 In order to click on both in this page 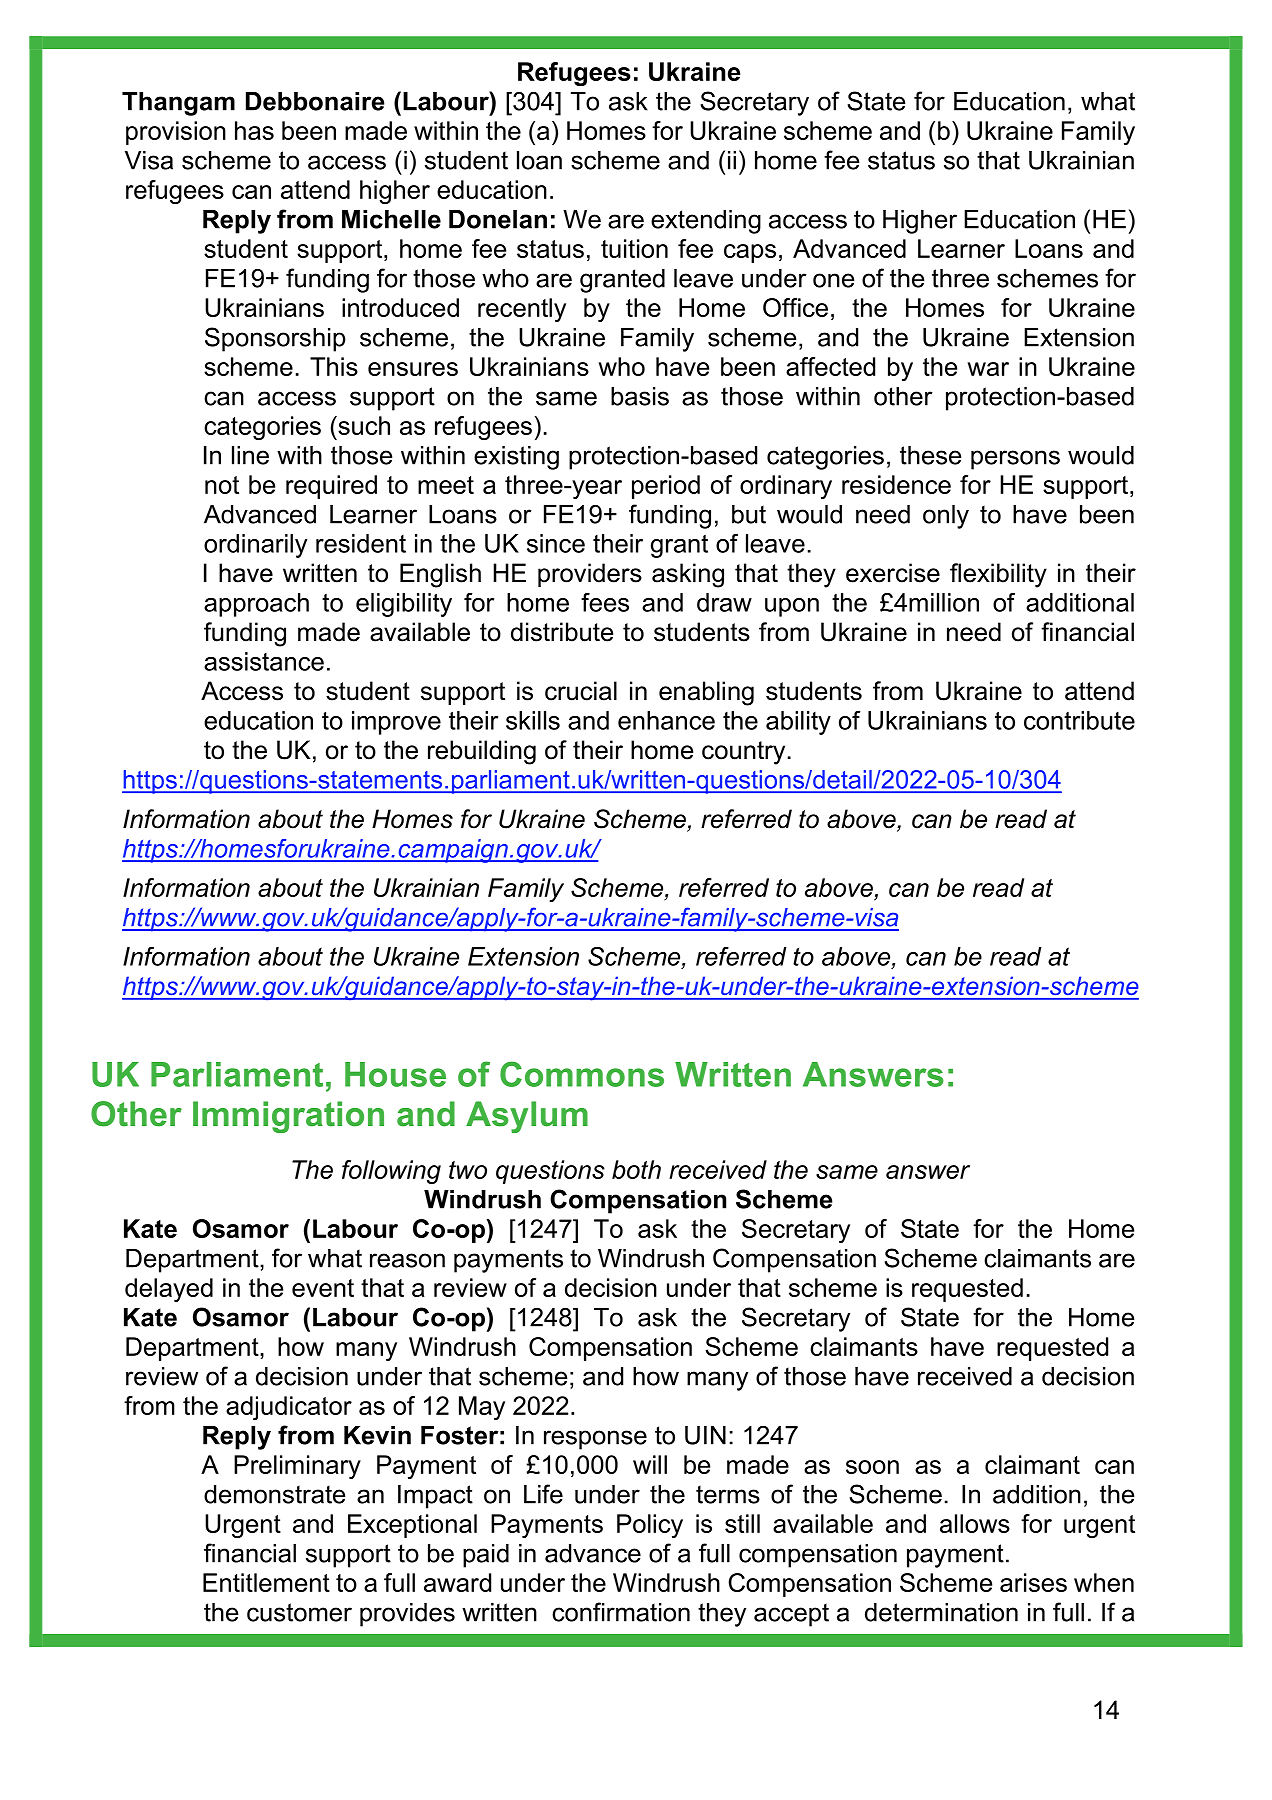, I will do `click(636, 1169)`.
